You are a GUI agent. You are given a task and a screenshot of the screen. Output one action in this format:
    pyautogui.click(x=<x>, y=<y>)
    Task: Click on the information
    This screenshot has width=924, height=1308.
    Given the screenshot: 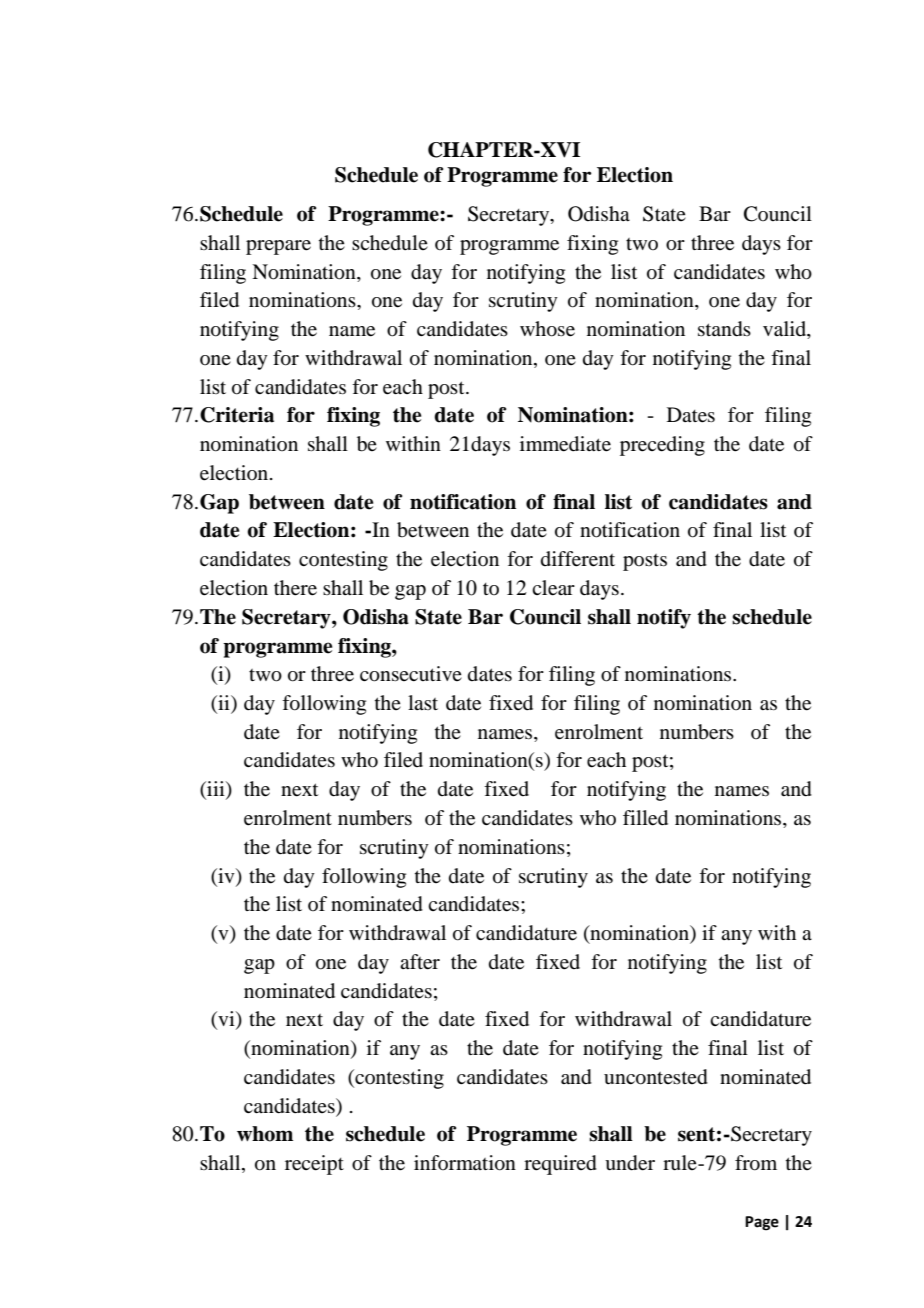 What is the action you would take?
    pyautogui.click(x=465, y=1163)
